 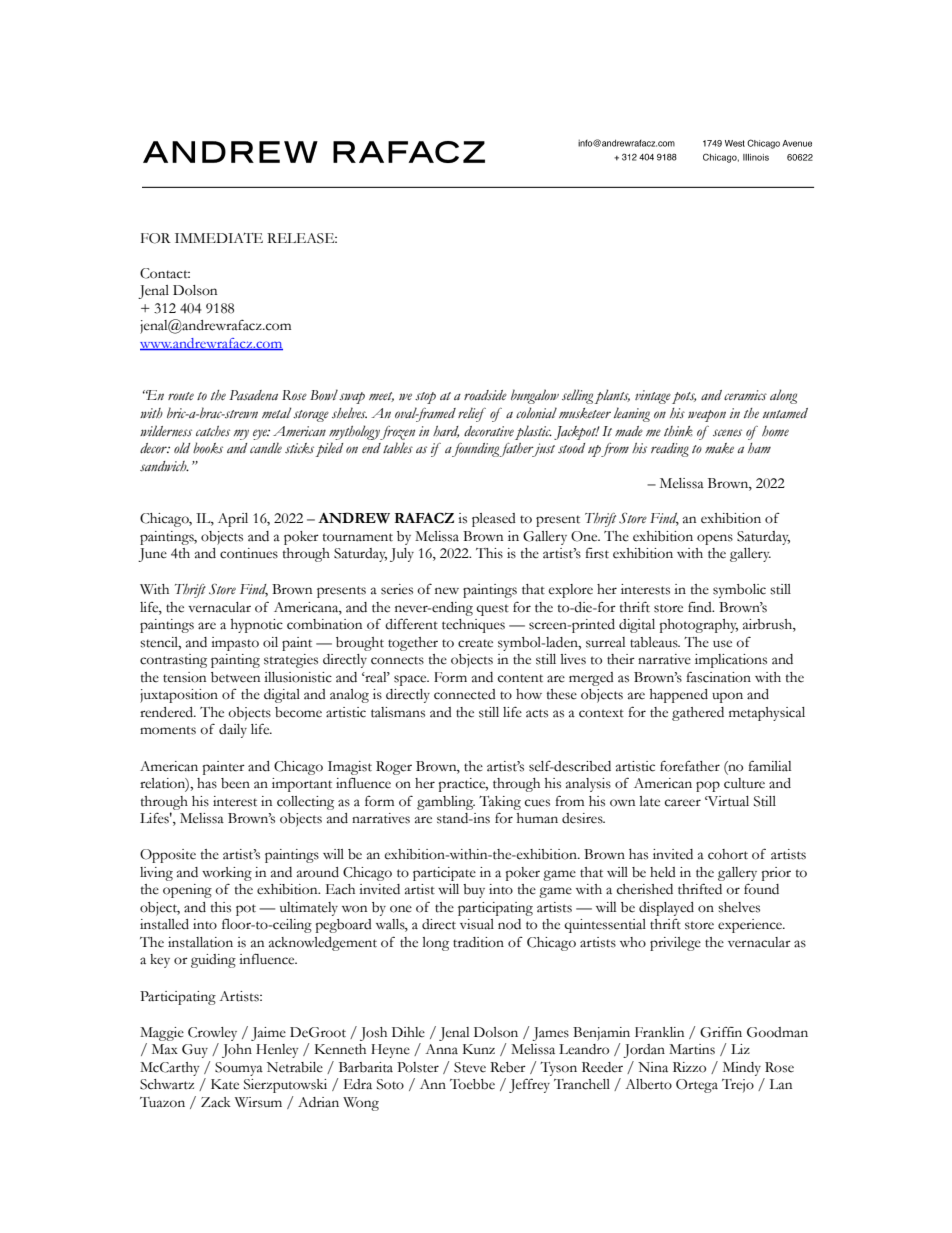 What do you see at coordinates (485, 395) in the screenshot?
I see `roadside` at bounding box center [485, 395].
